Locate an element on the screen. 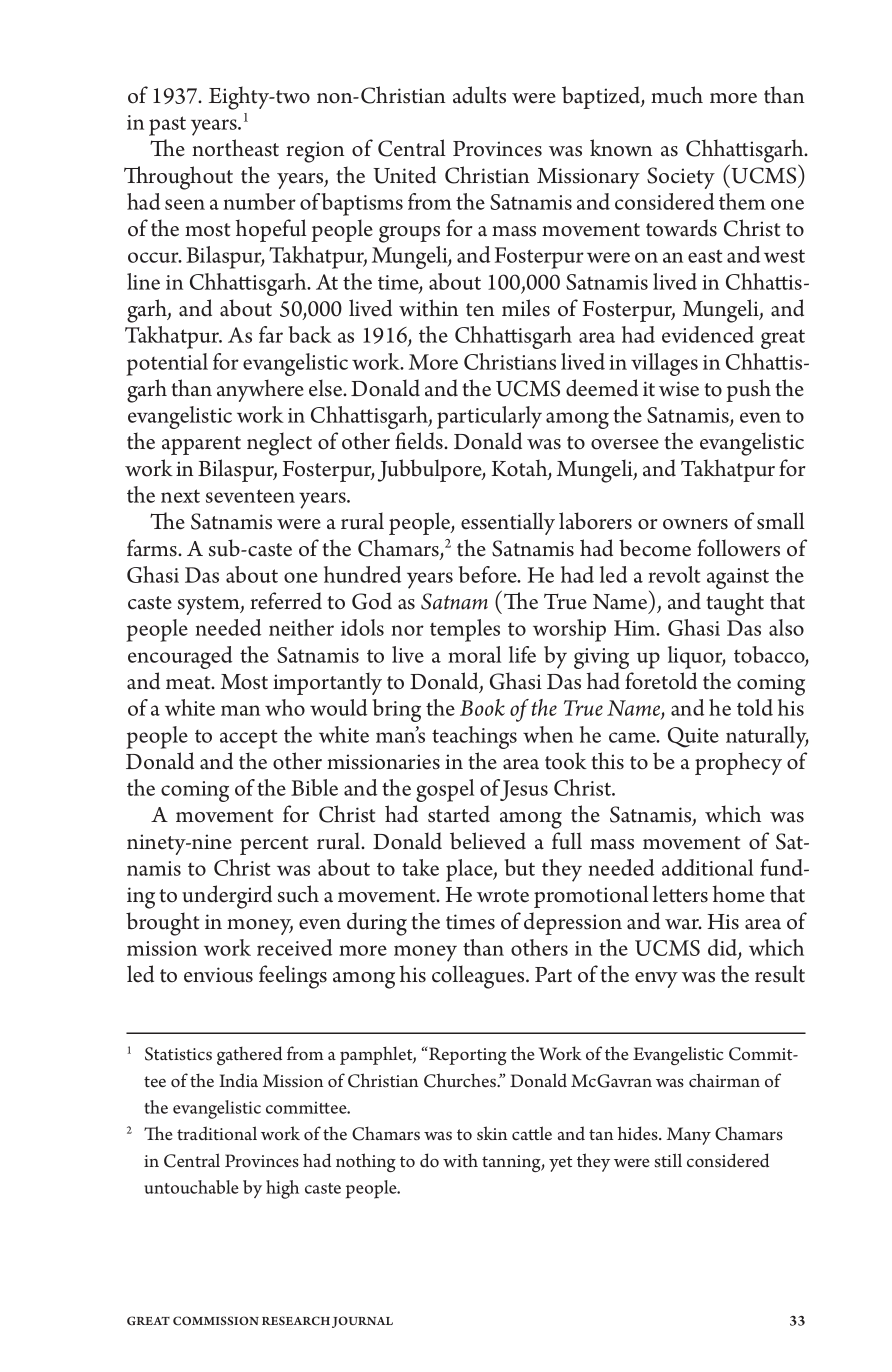 This screenshot has height=1372, width=892. journal is located at coordinates (362, 1322).
